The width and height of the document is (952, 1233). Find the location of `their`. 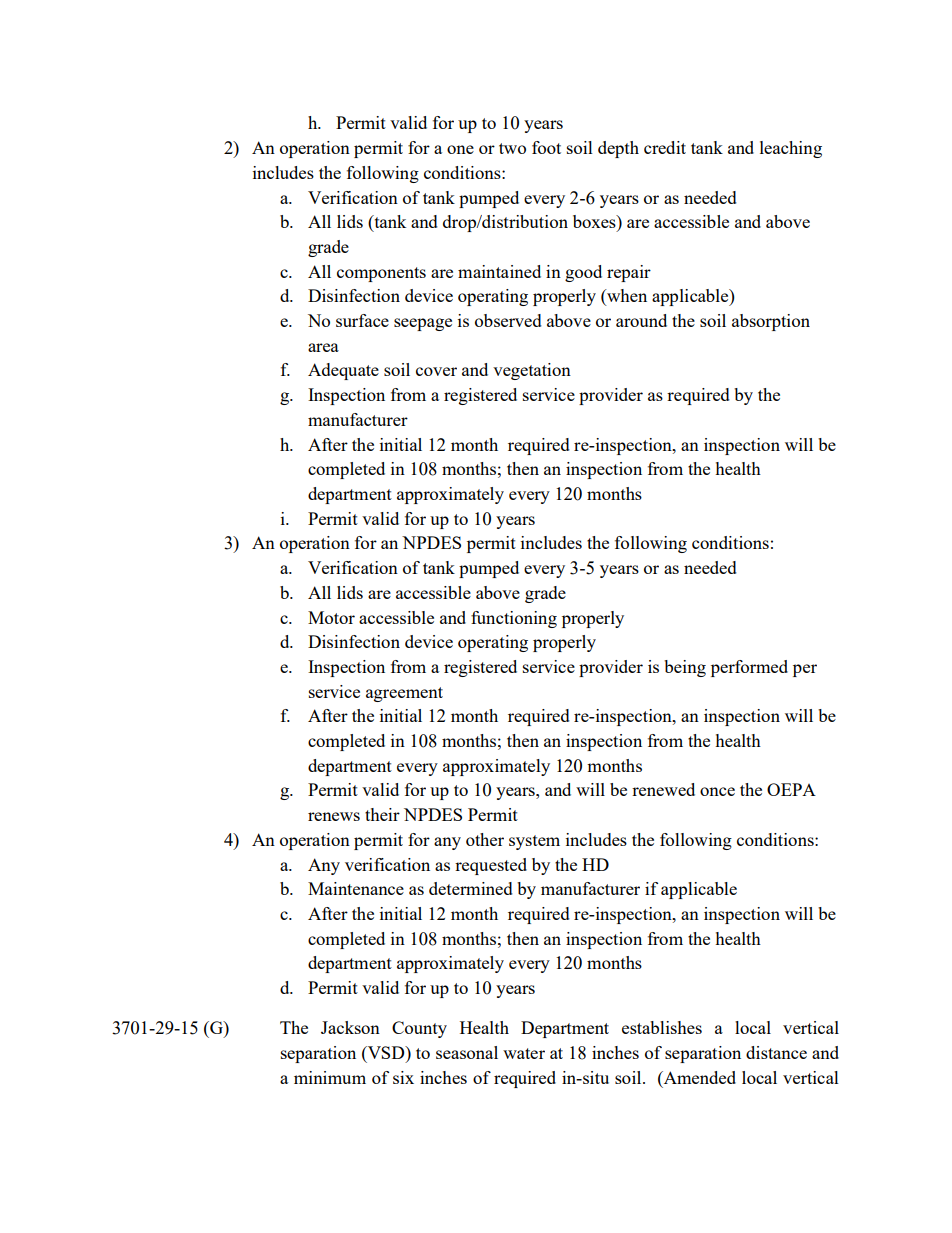

their is located at coordinates (382, 814).
